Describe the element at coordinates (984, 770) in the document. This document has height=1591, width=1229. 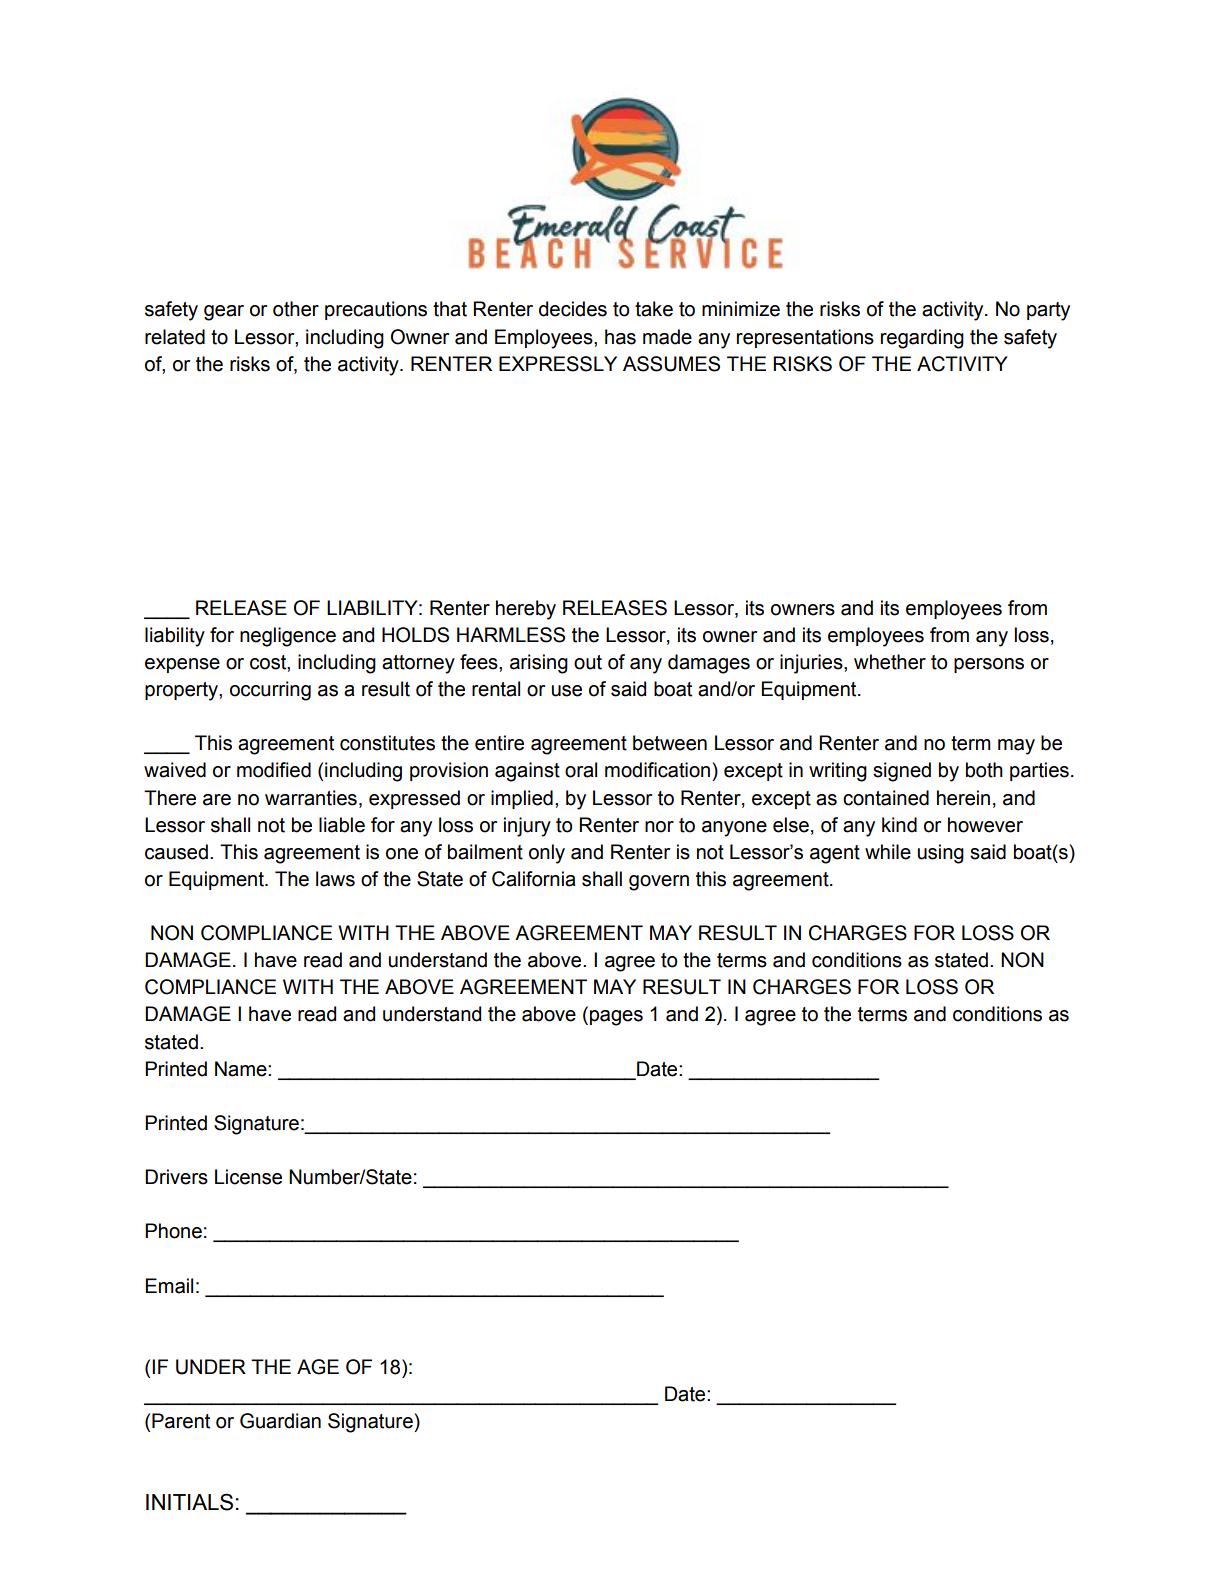
I see `both` at that location.
